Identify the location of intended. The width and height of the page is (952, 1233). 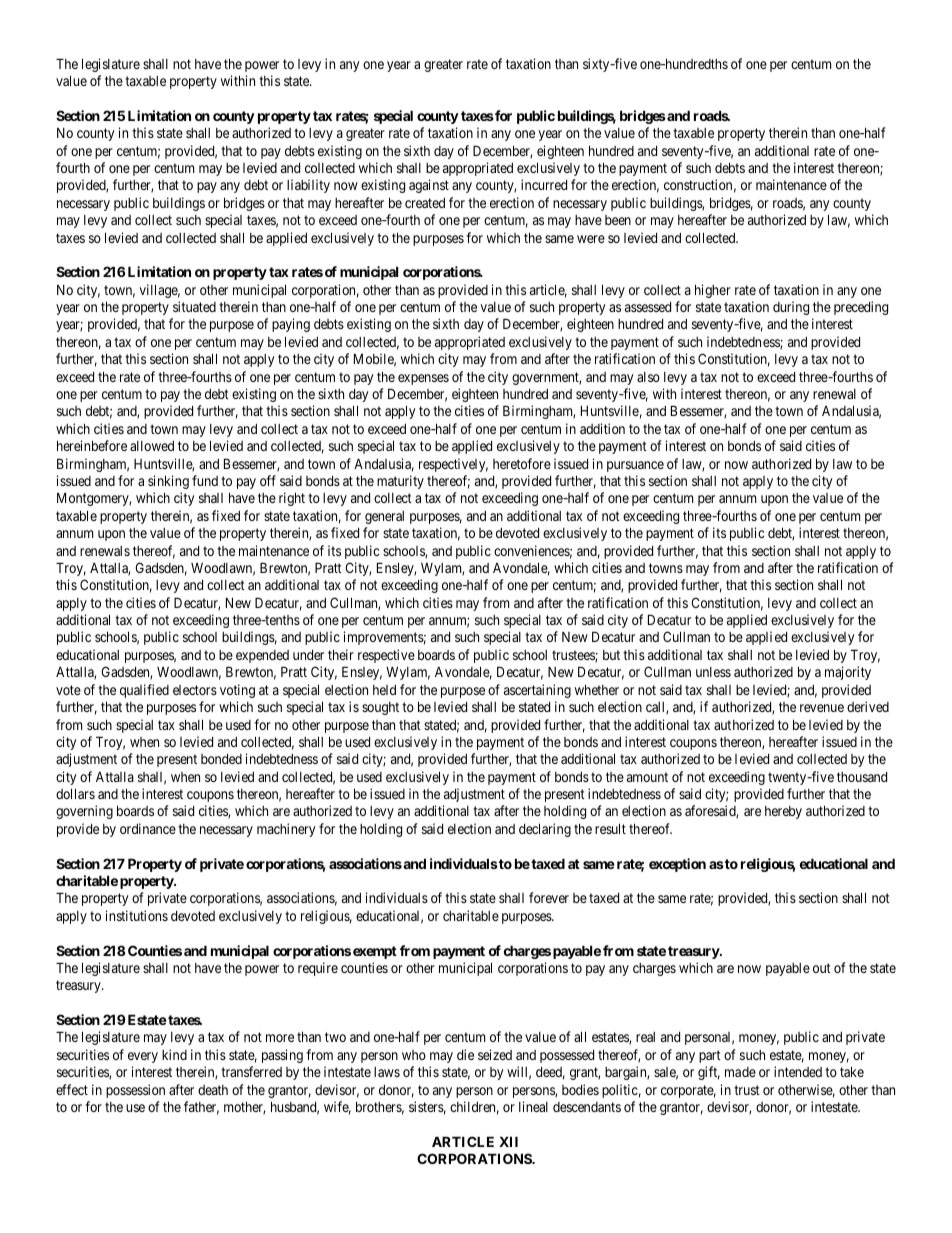
(798, 1071).
